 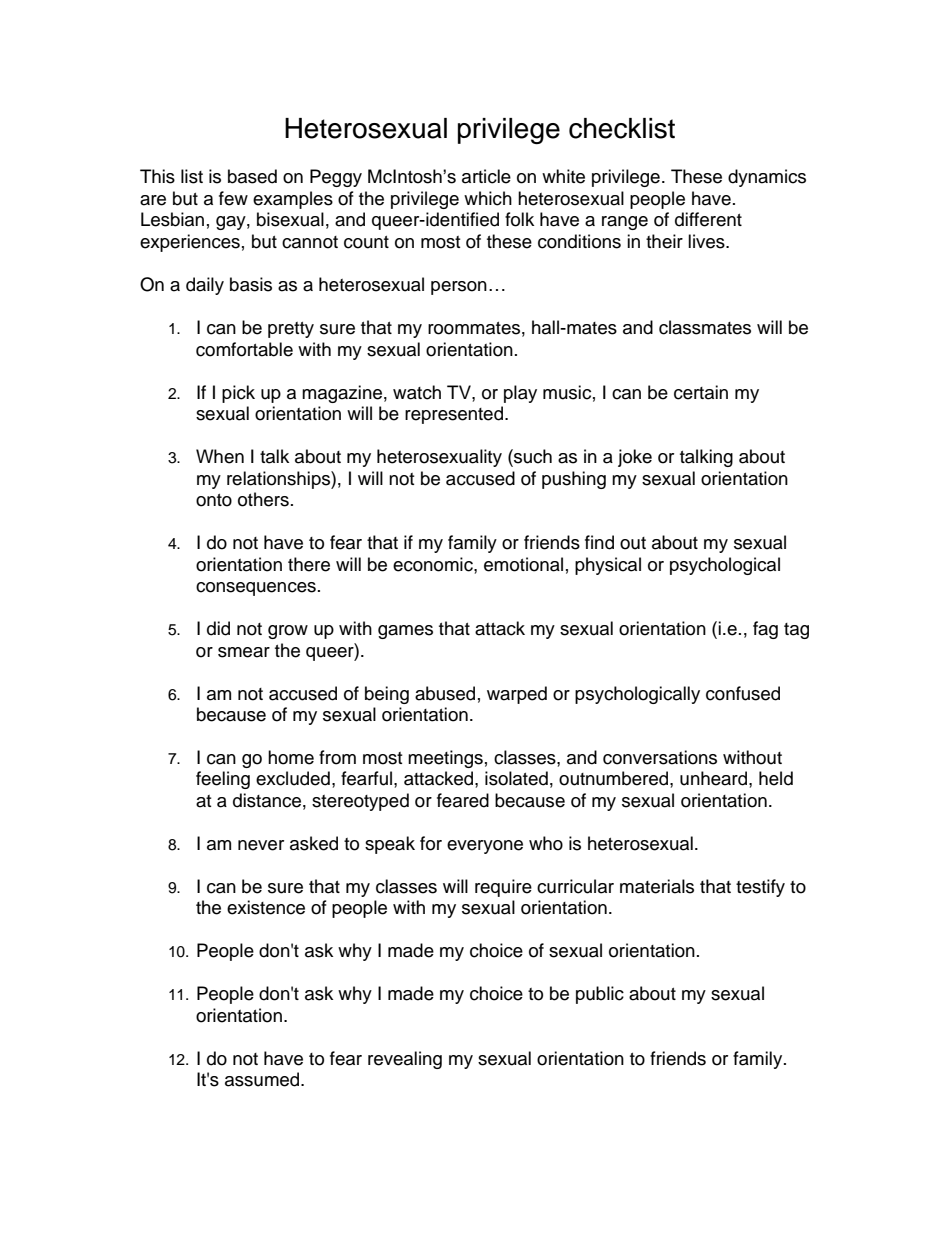 I want to click on represented, so click(x=454, y=415).
